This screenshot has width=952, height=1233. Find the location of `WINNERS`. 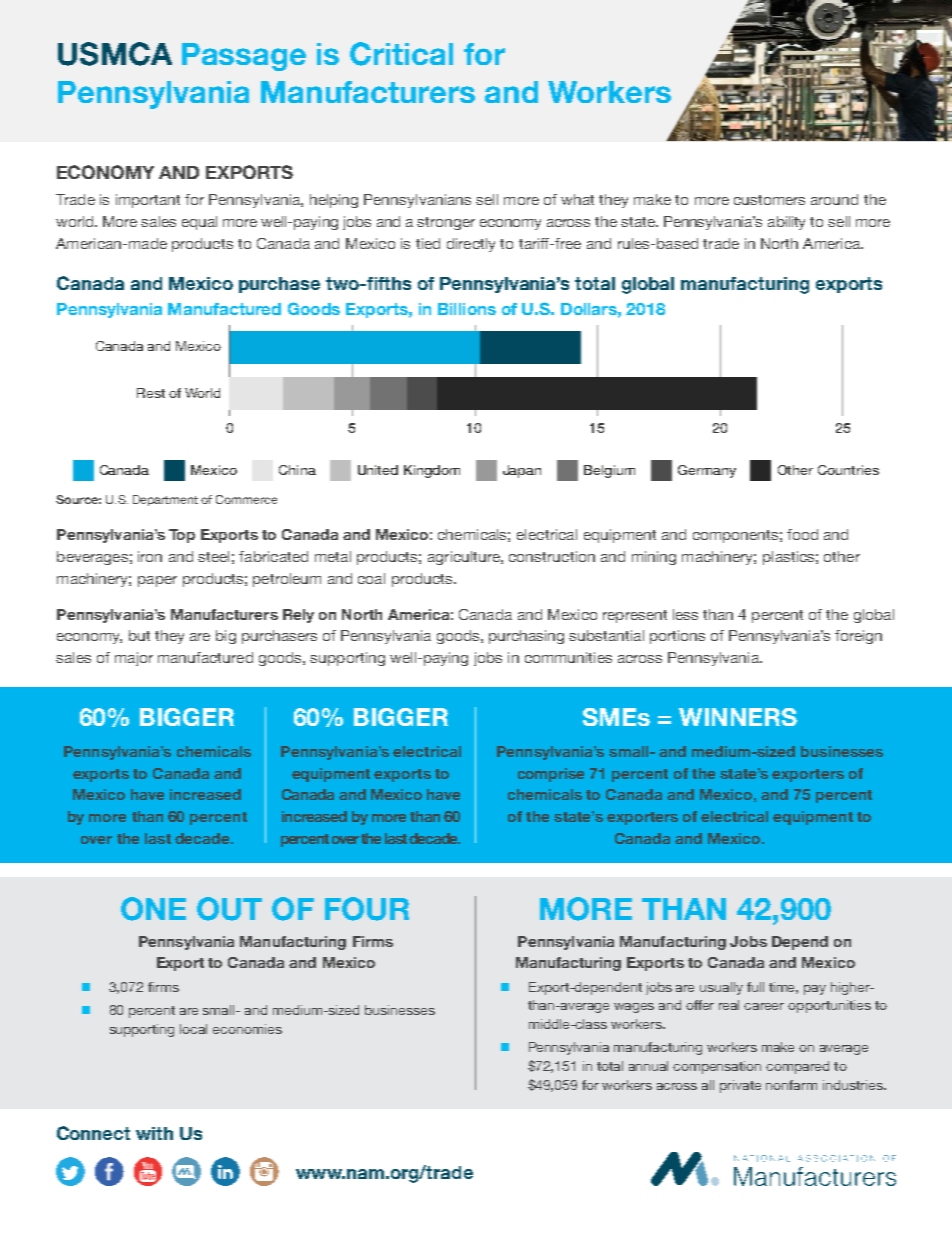

WINNERS is located at coordinates (738, 717).
